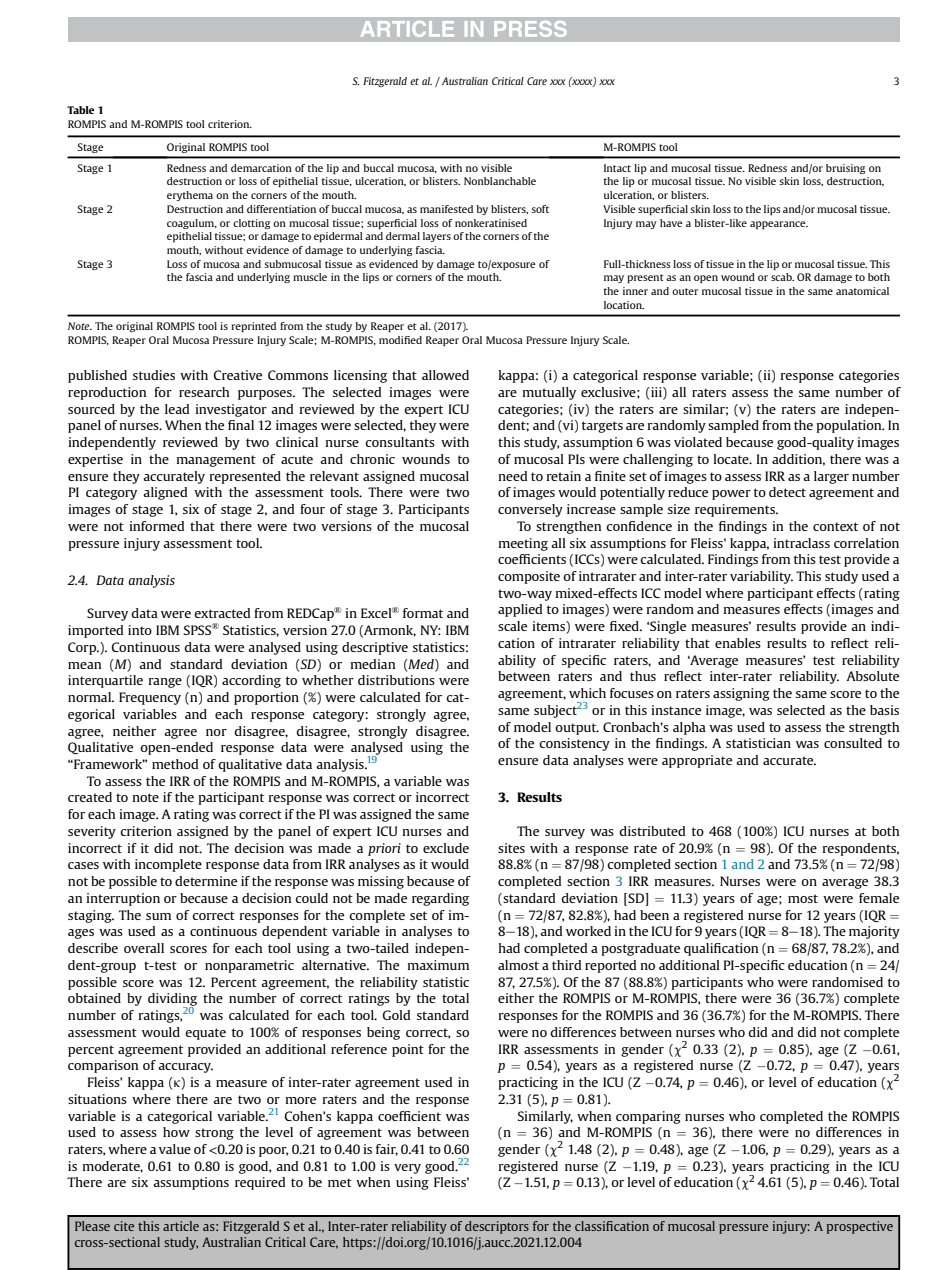 This page has height=1270, width=952. I want to click on assigning, so click(741, 694).
